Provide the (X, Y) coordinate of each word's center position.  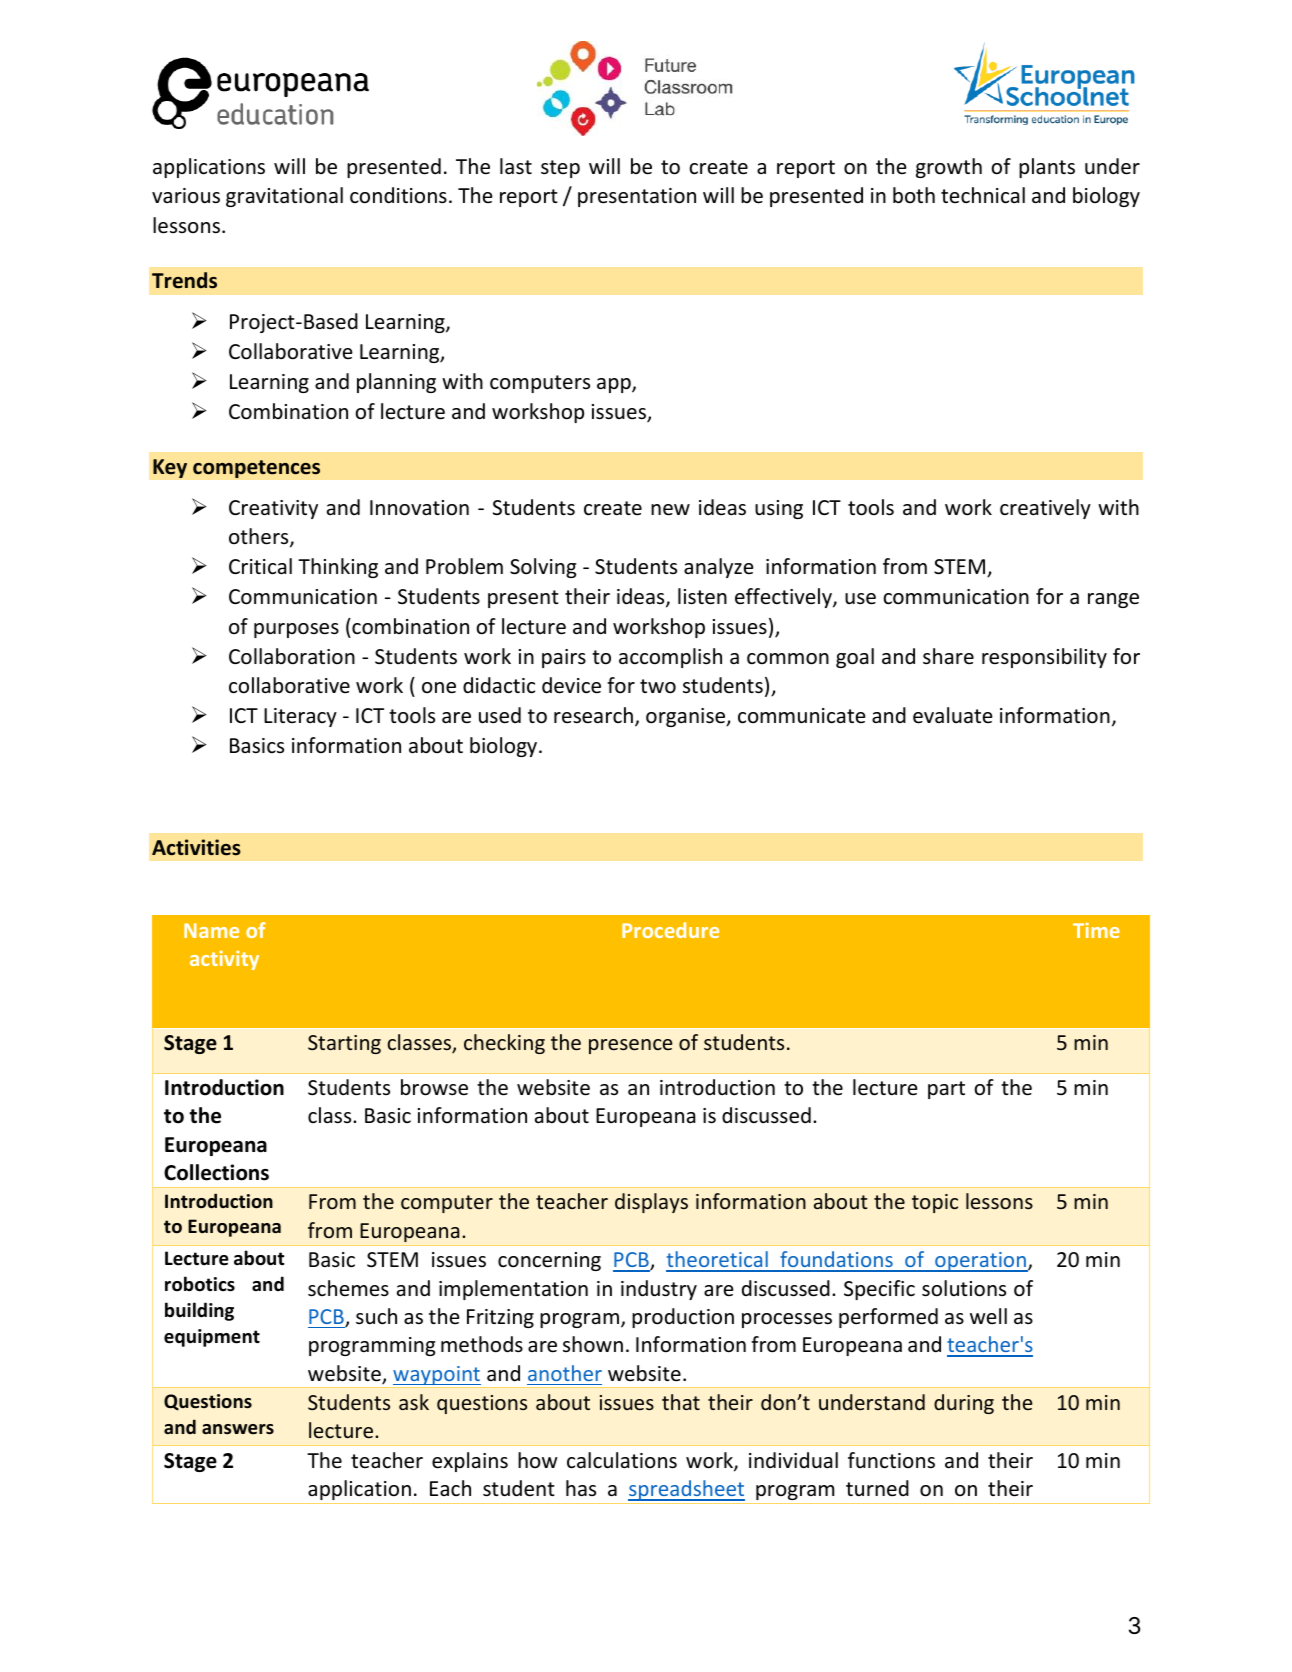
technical (983, 195)
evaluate (953, 715)
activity (224, 960)
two (658, 686)
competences (256, 469)
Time (1096, 930)
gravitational (284, 197)
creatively (1045, 509)
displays (651, 1203)
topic (935, 1203)
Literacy (300, 717)
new (670, 510)
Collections (216, 1172)
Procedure (670, 930)
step (560, 169)
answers (238, 1429)
